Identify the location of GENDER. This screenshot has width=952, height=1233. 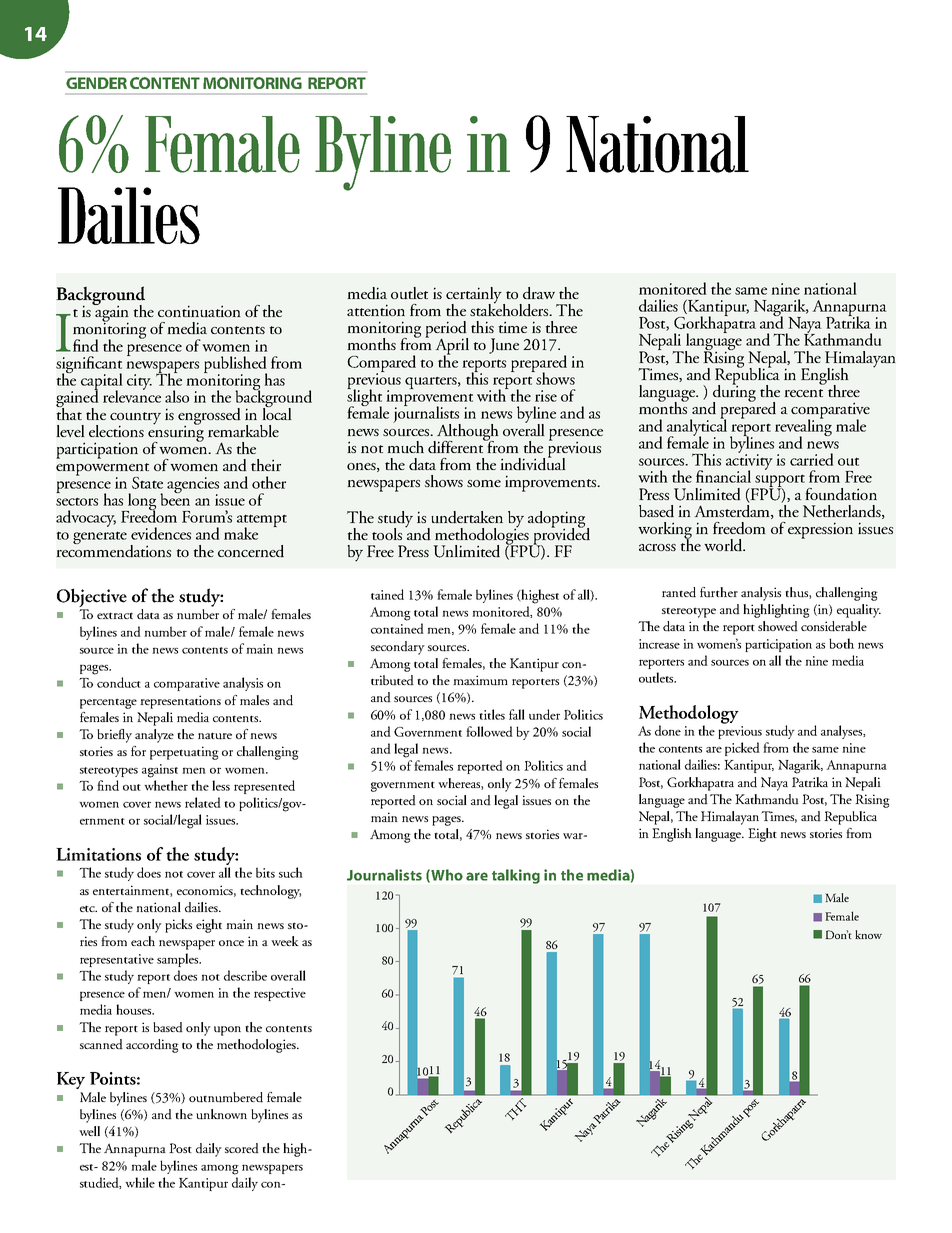
(96, 83).
